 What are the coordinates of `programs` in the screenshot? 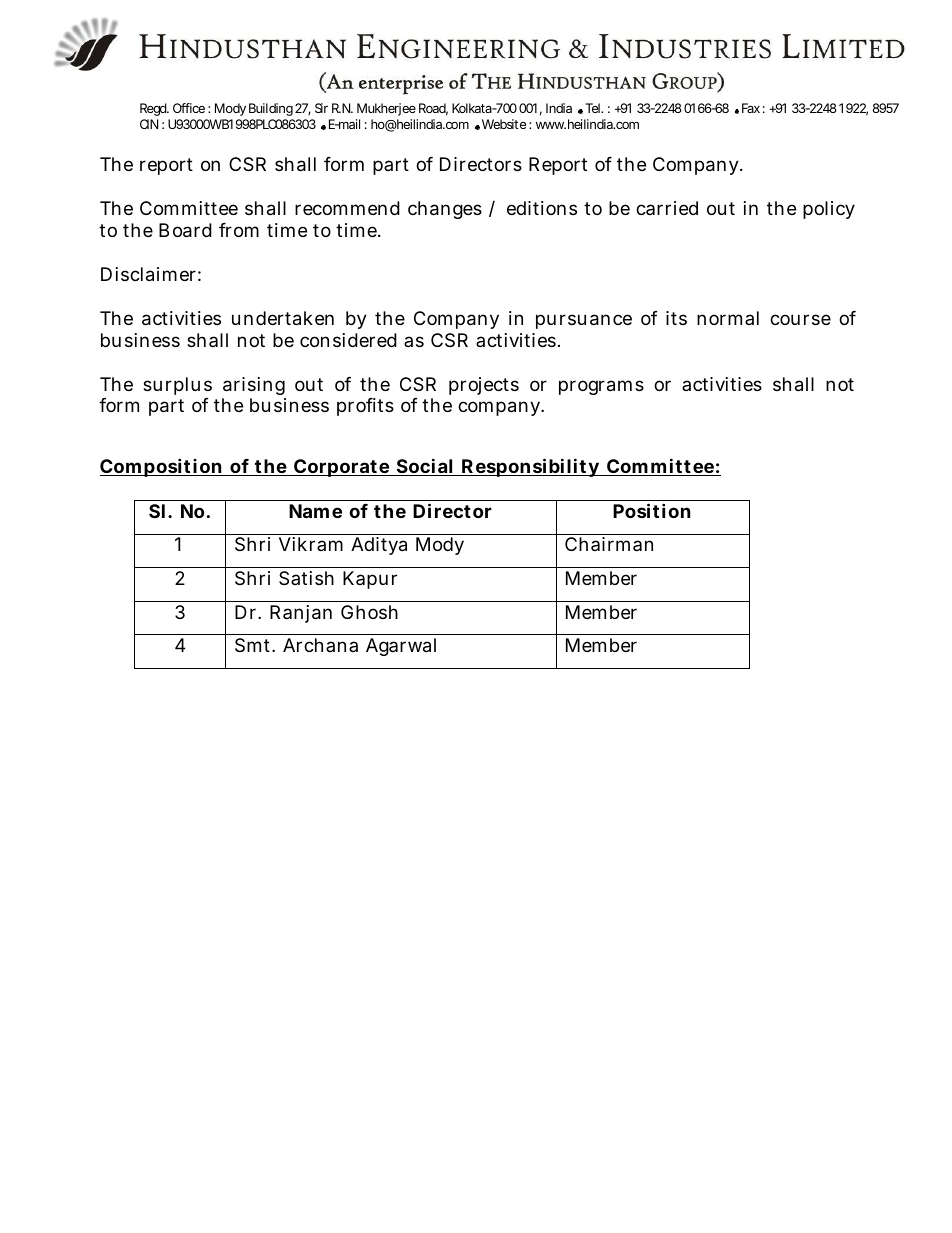 It's located at (601, 387).
